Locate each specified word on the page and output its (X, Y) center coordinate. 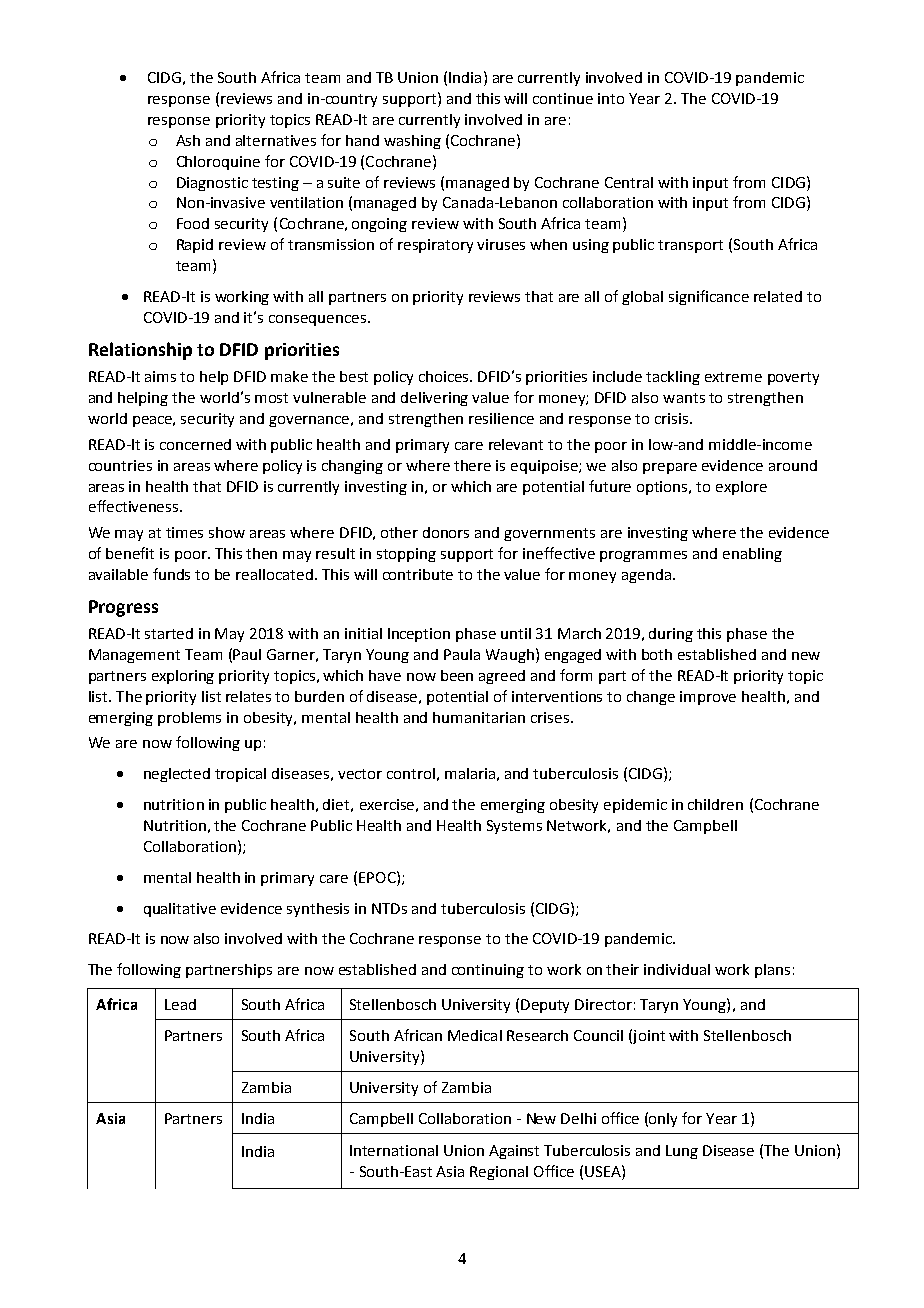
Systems (514, 827)
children (715, 804)
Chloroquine (218, 163)
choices (445, 376)
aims (160, 376)
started (169, 633)
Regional (499, 1173)
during (671, 635)
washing (412, 142)
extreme (733, 377)
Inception (419, 635)
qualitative (180, 910)
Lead (180, 1004)
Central (629, 182)
